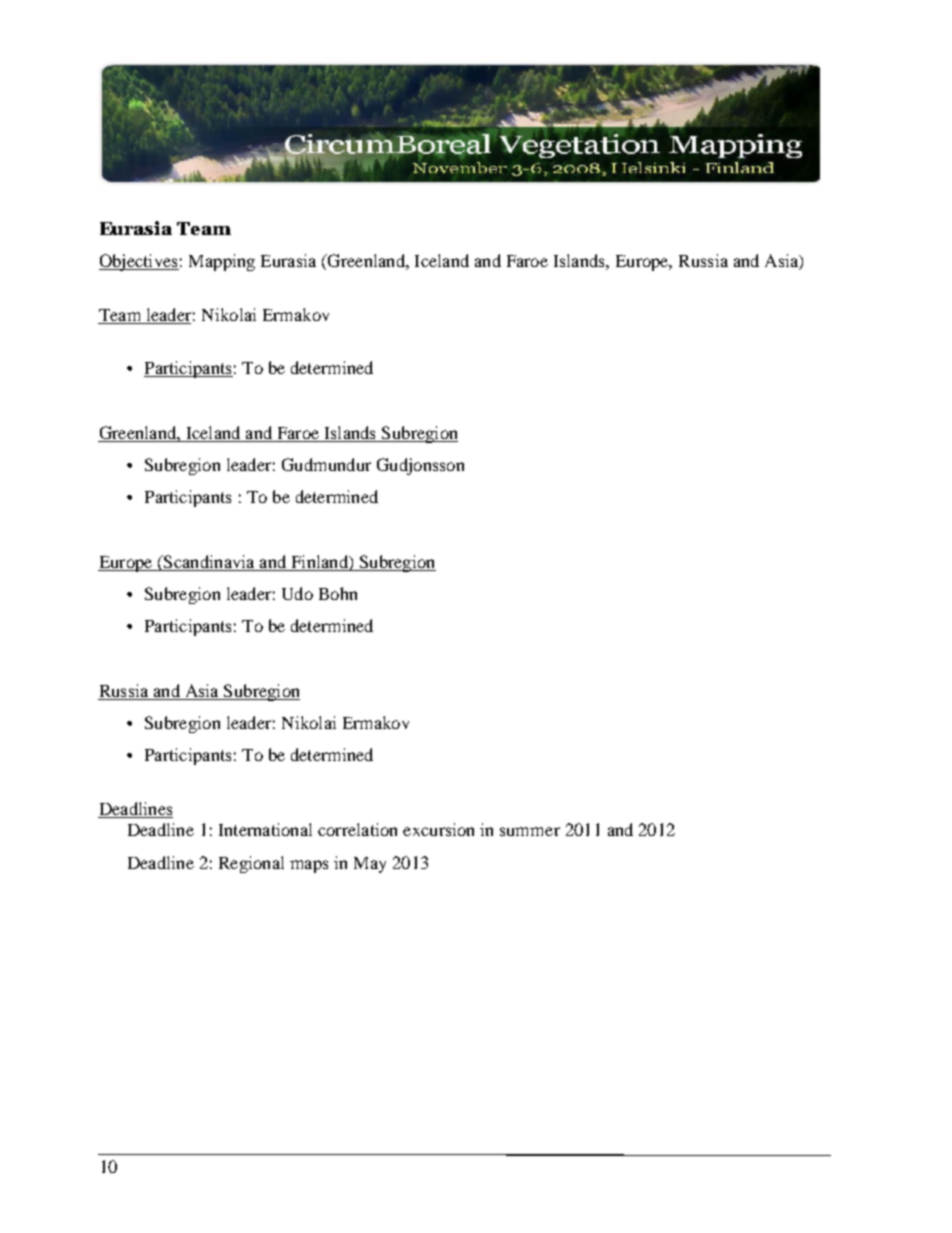 The width and height of the screenshot is (952, 1233). I want to click on Finland, so click(321, 561).
